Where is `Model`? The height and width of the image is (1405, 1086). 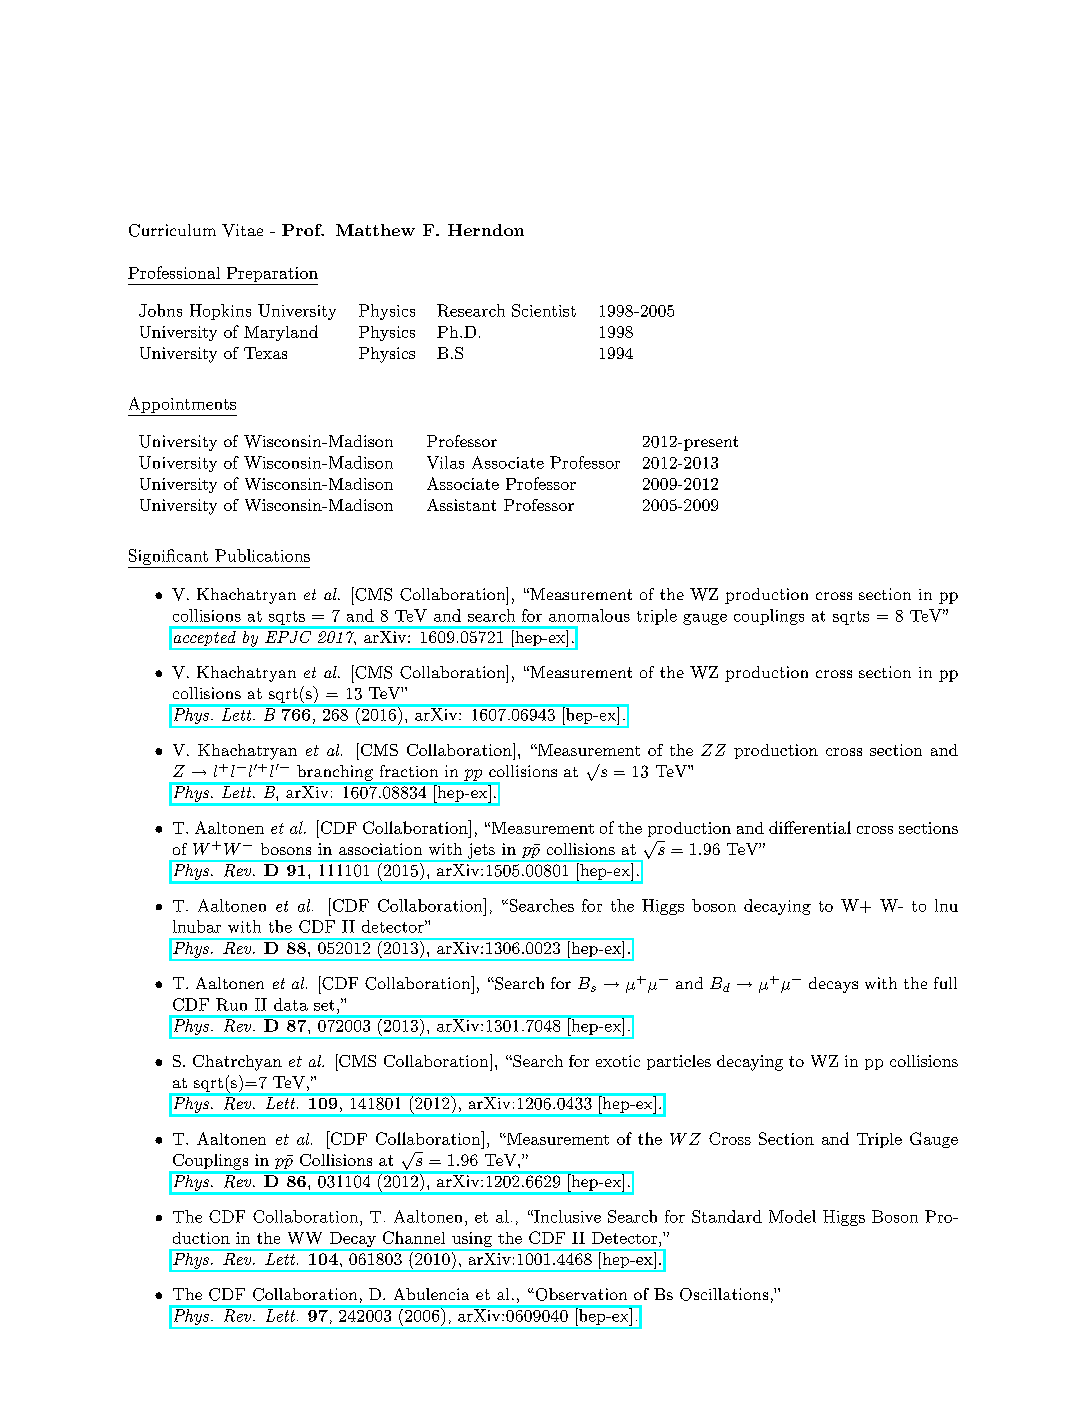
Model is located at coordinates (792, 1216).
